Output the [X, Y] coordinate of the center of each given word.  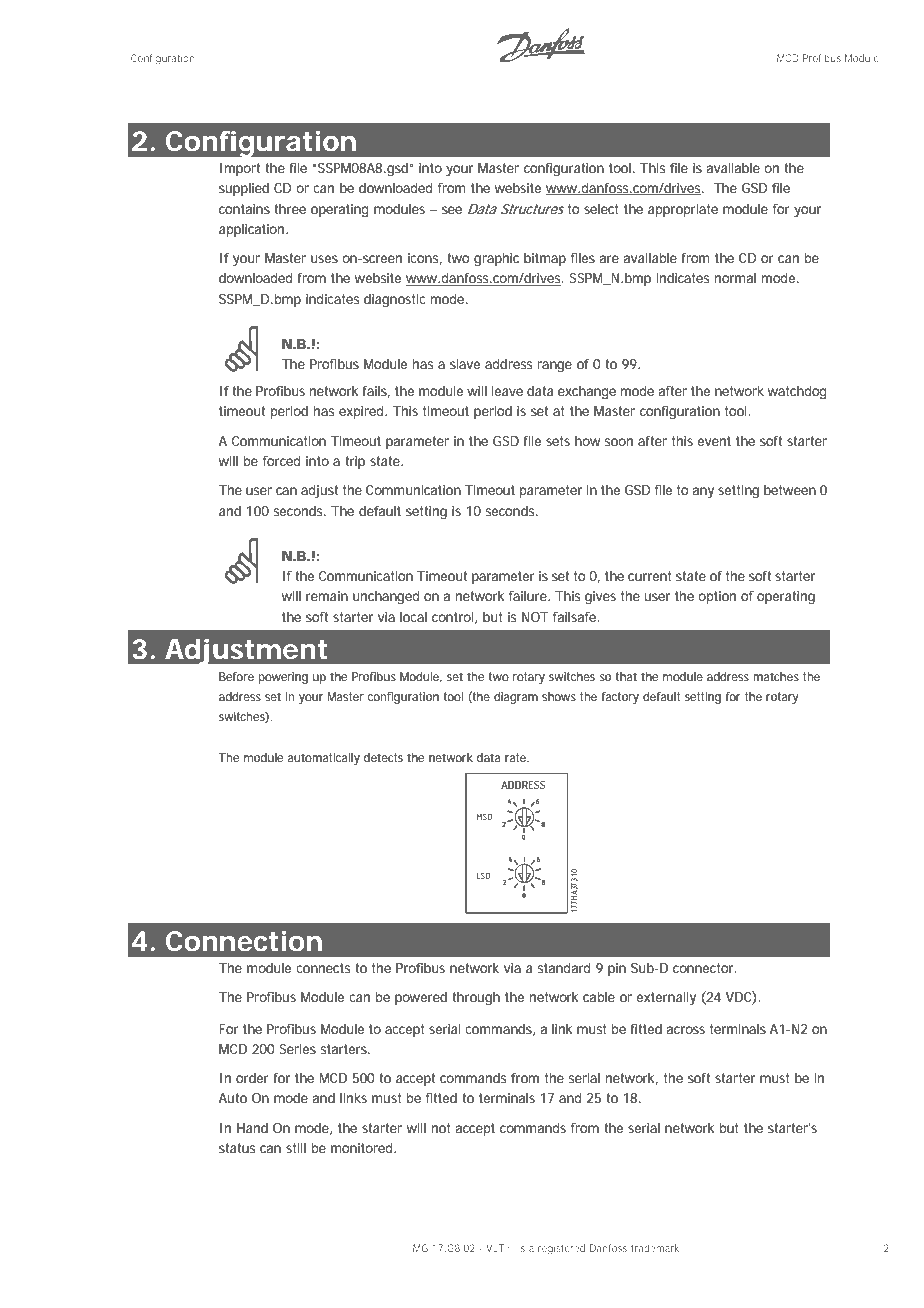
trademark [655, 1248]
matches [776, 676]
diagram [516, 698]
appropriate [683, 210]
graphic [496, 260]
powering [283, 678]
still [296, 1148]
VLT [495, 1248]
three [290, 209]
